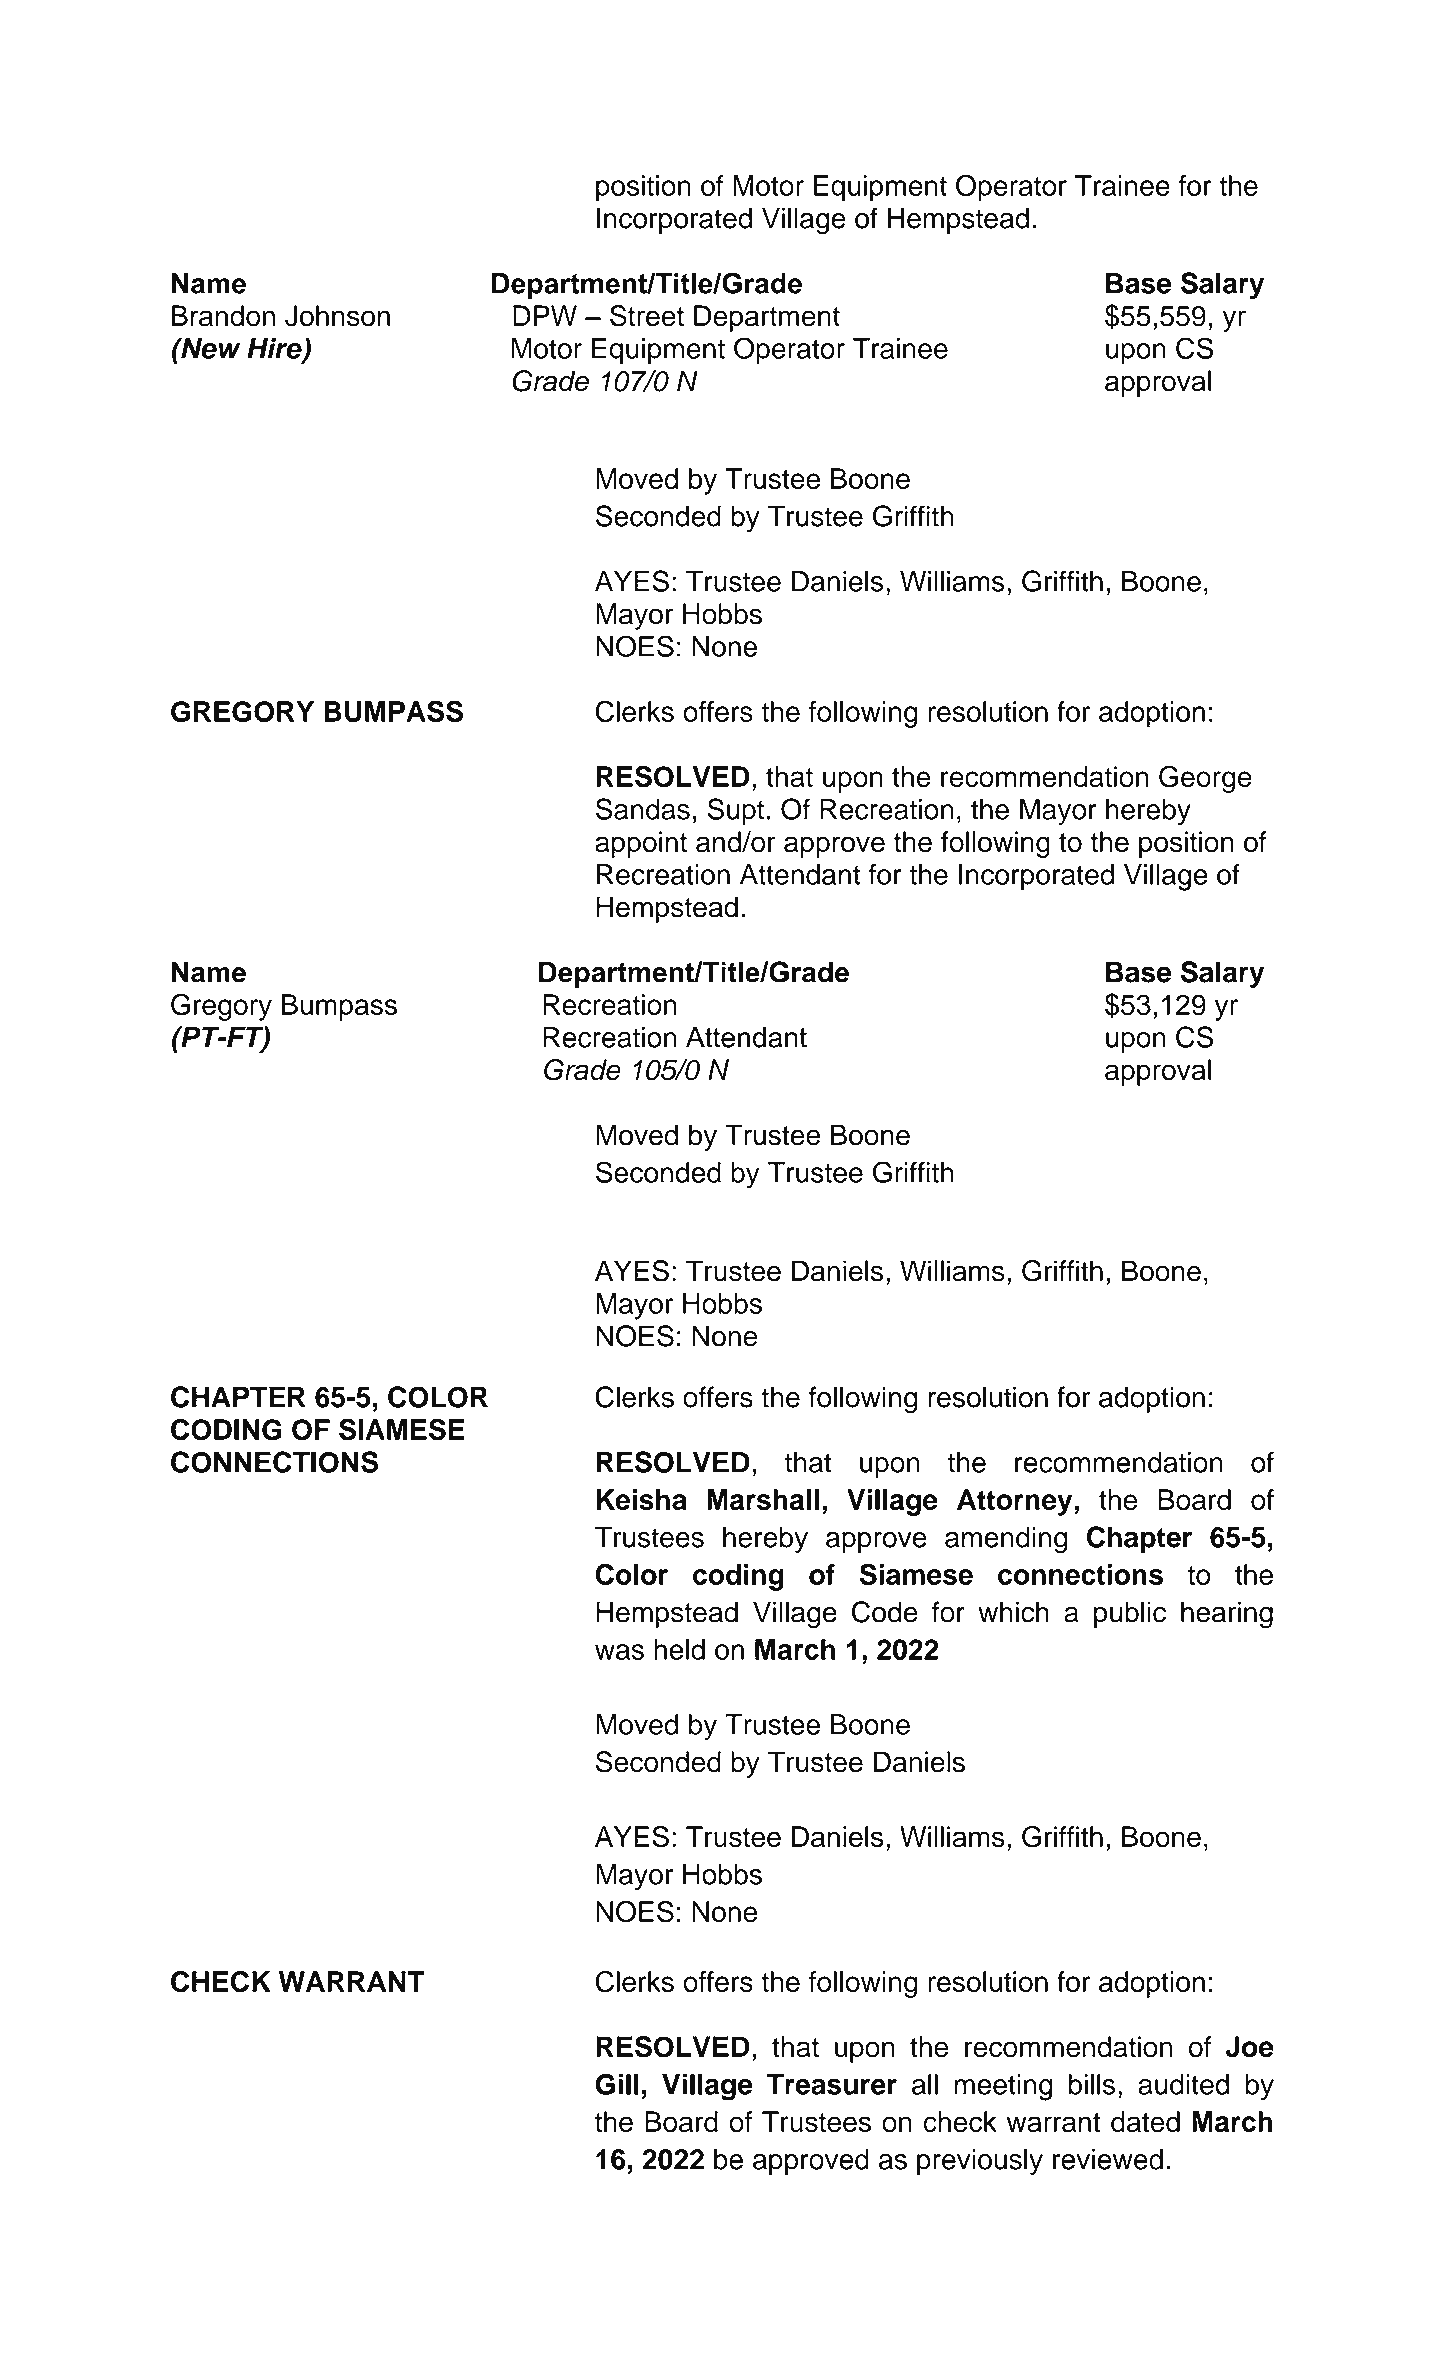  Describe the element at coordinates (1014, 1502) in the page. I see `Attorney` at that location.
